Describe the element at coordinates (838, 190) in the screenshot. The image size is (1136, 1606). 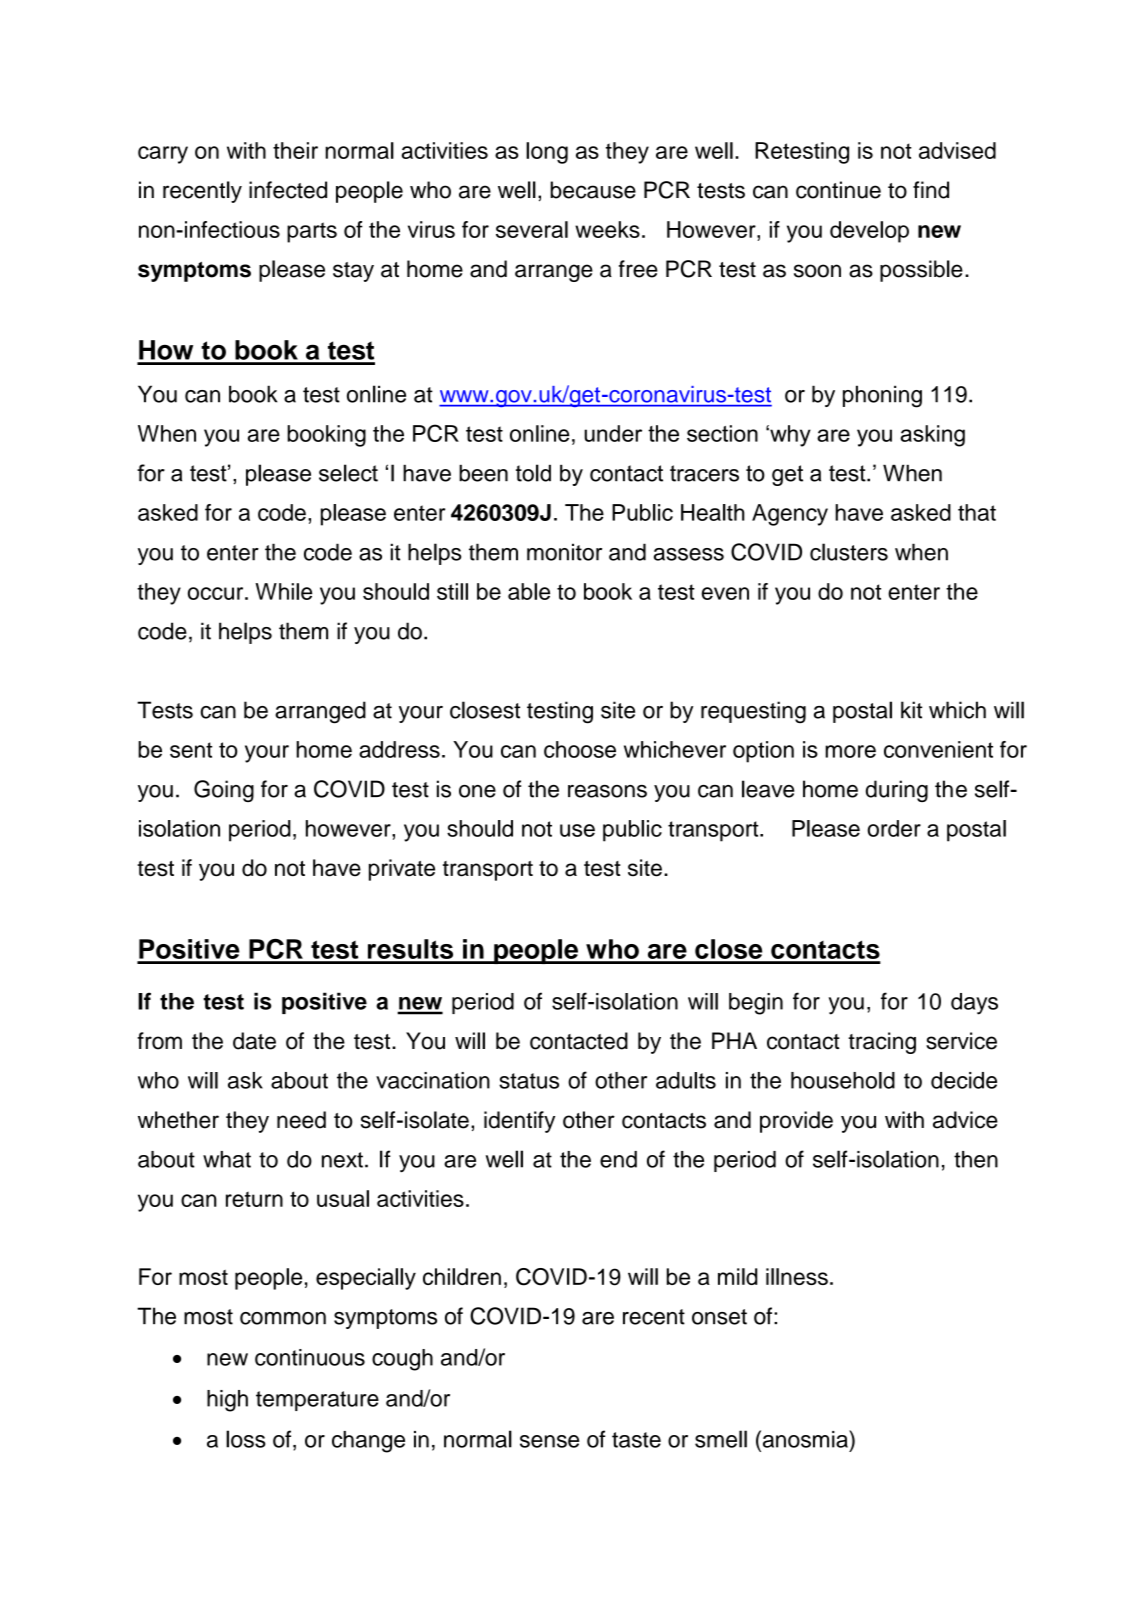
I see `continue` at that location.
